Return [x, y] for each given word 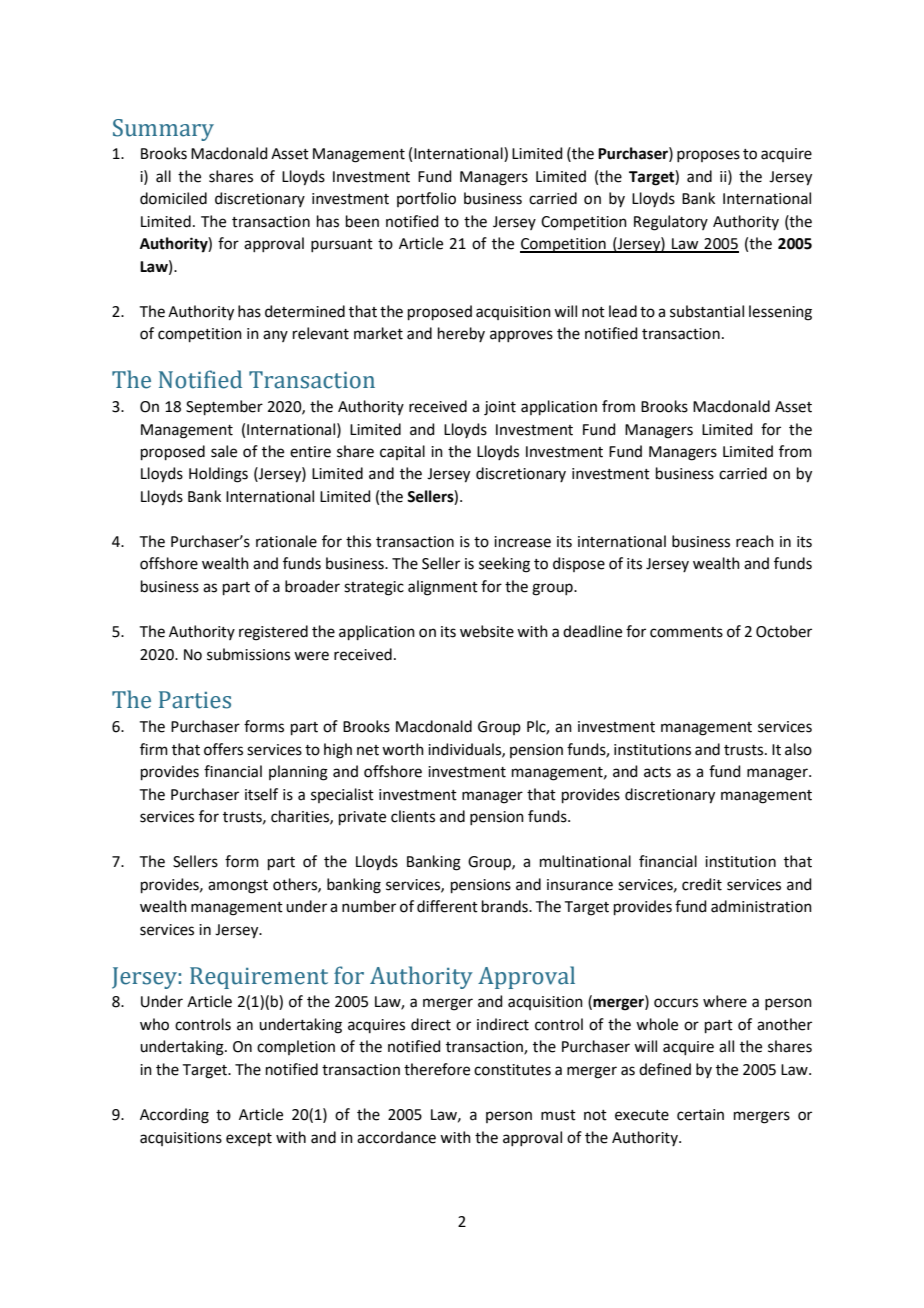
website [487, 631]
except [249, 1139]
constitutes [512, 1070]
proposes [708, 156]
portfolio [426, 199]
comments [686, 632]
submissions [248, 654]
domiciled [173, 198]
